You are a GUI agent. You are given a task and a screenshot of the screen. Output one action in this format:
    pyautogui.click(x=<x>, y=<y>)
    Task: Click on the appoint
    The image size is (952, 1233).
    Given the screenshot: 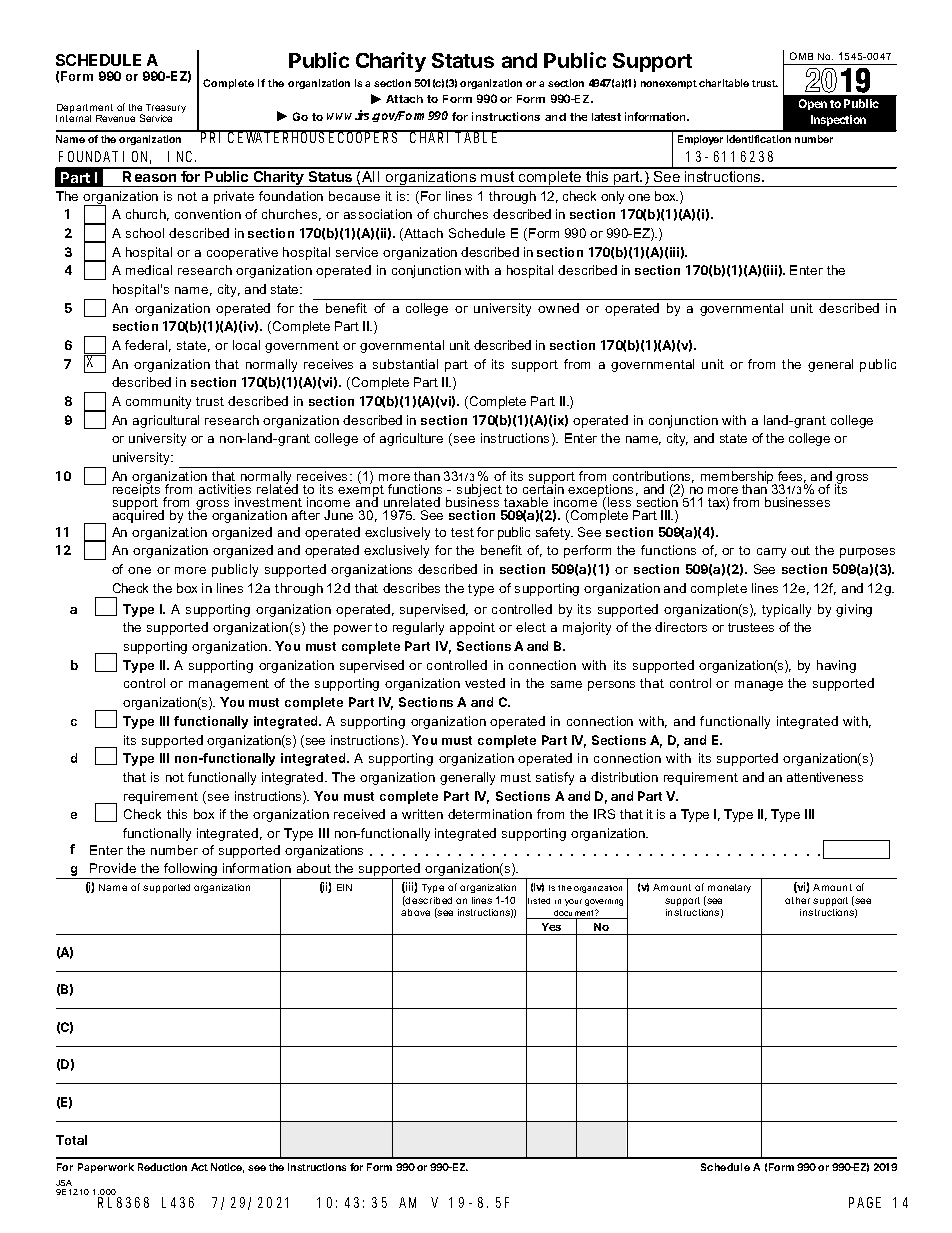 What is the action you would take?
    pyautogui.click(x=472, y=628)
